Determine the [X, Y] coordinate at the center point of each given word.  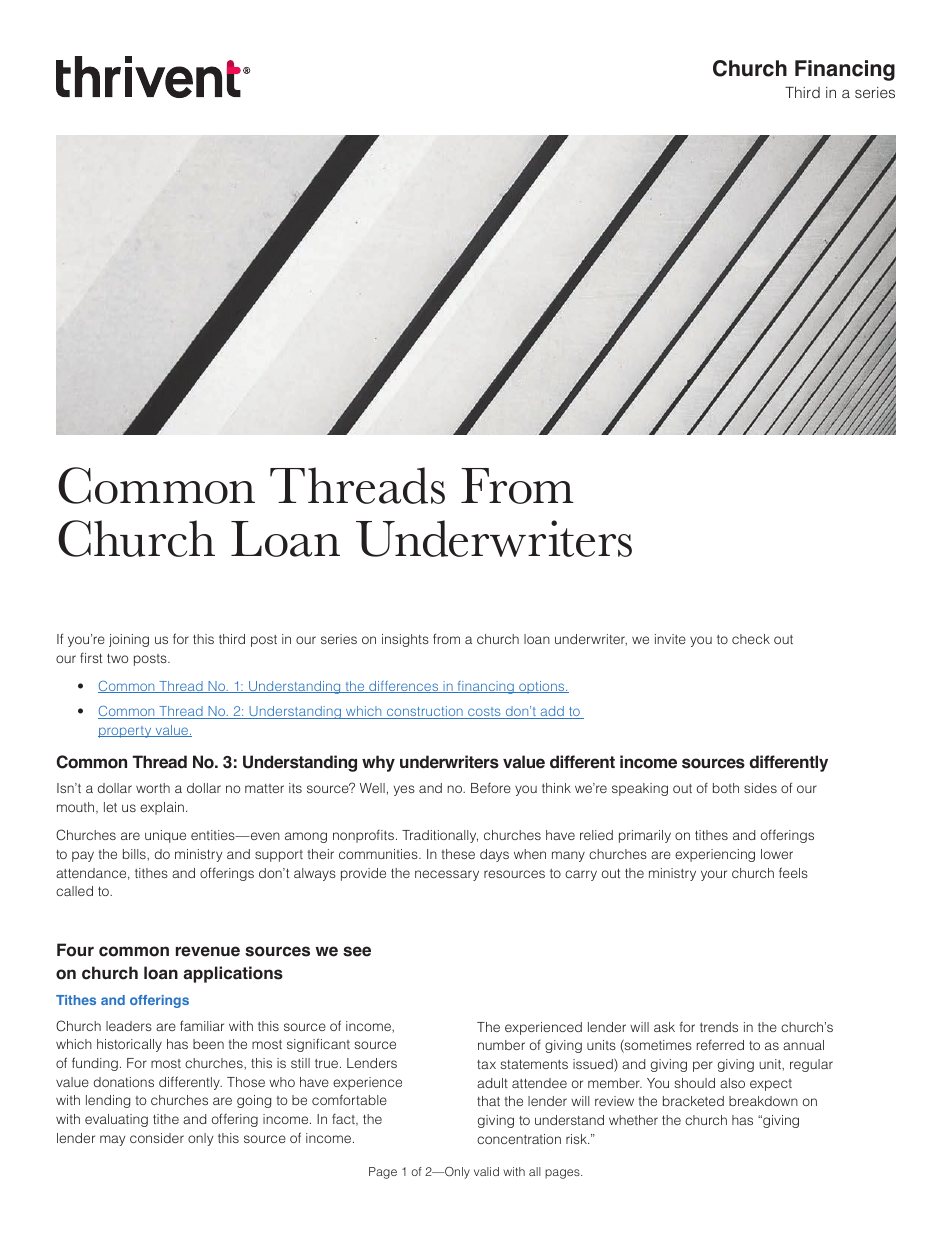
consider [157, 1138]
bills [135, 854]
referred [720, 1045]
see [357, 951]
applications [233, 974]
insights [405, 640]
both [726, 788]
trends [719, 1027]
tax [486, 1064]
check [751, 639]
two [117, 658]
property [126, 732]
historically [129, 1045]
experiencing [715, 855]
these [458, 854]
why [378, 763]
